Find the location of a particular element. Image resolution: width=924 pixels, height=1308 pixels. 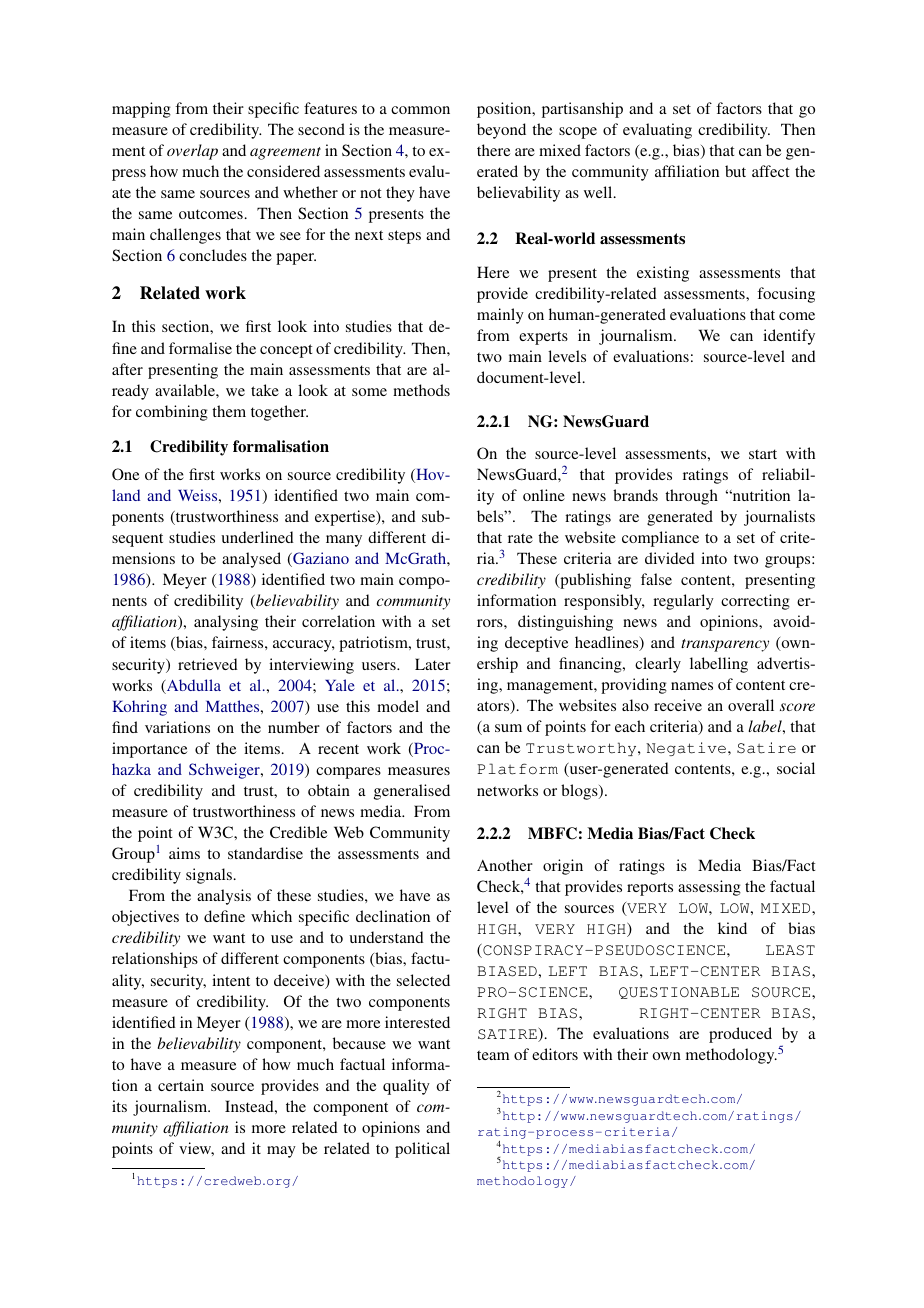

Later is located at coordinates (433, 664).
